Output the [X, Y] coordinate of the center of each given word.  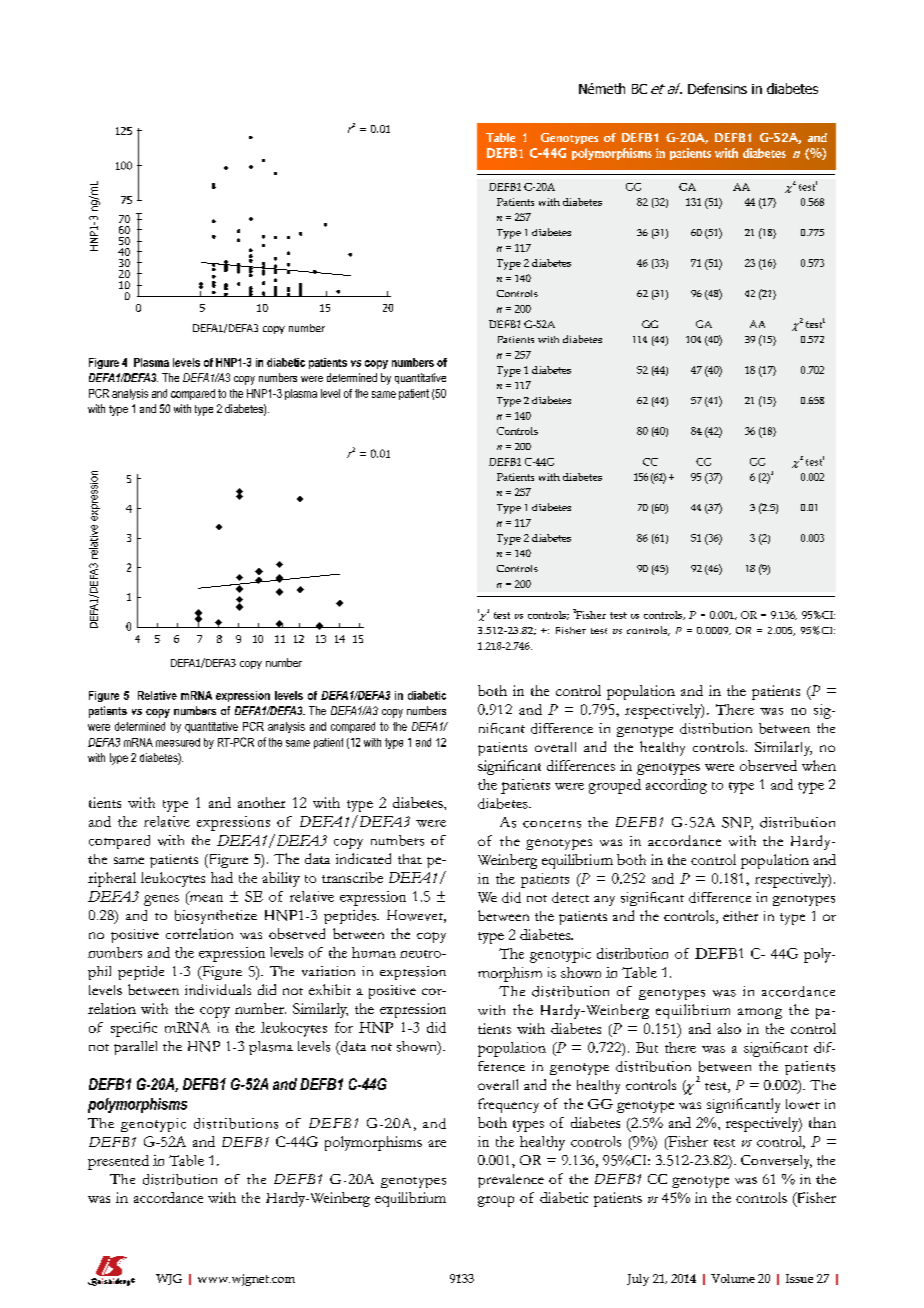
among [760, 1013]
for [344, 1027]
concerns [552, 824]
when [819, 765]
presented [118, 1162]
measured [178, 742]
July [638, 1280]
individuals [218, 989]
